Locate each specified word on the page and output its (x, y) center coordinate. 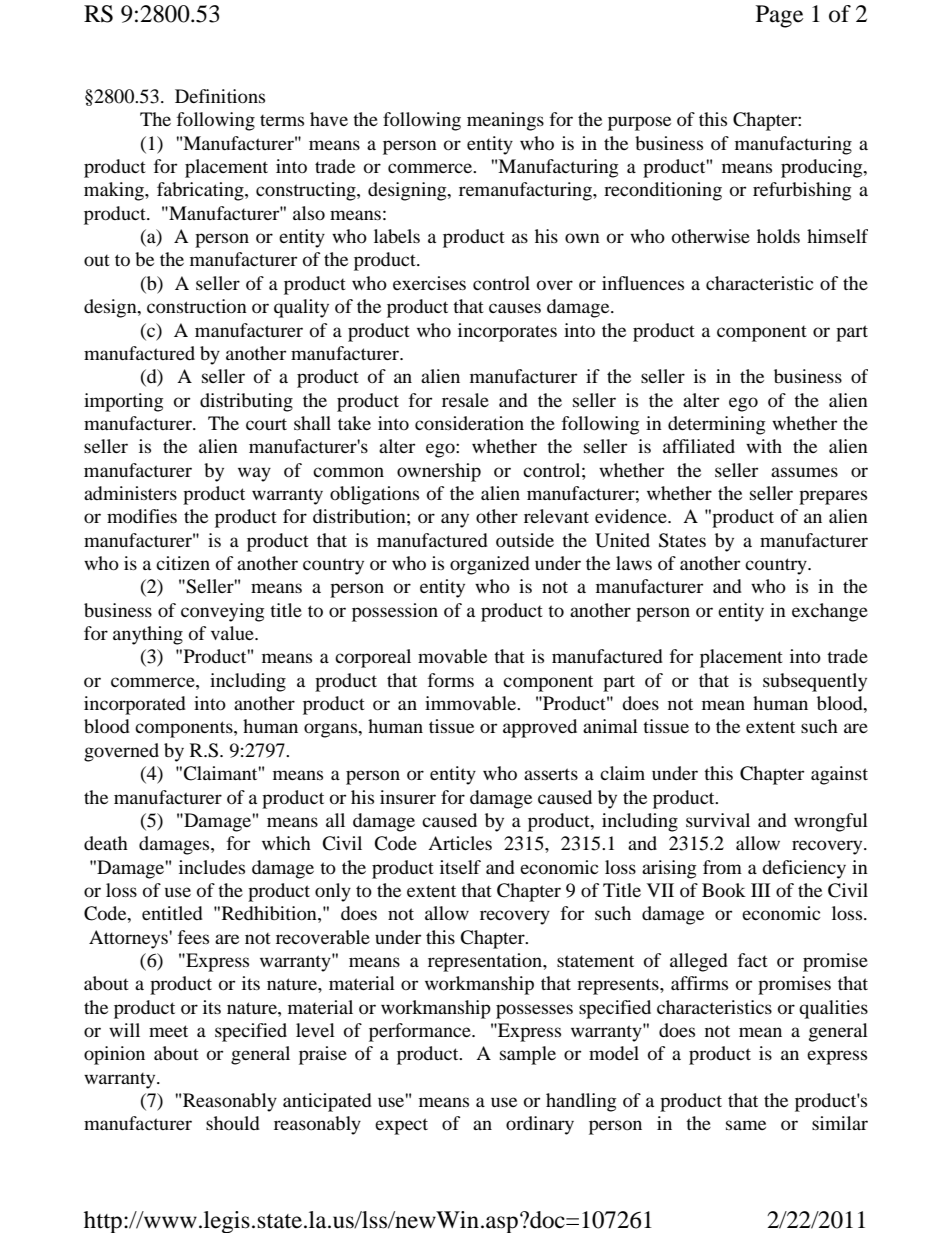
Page (779, 16)
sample (528, 1055)
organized (490, 565)
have (329, 119)
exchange (830, 612)
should (233, 1123)
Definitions (220, 96)
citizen (183, 563)
